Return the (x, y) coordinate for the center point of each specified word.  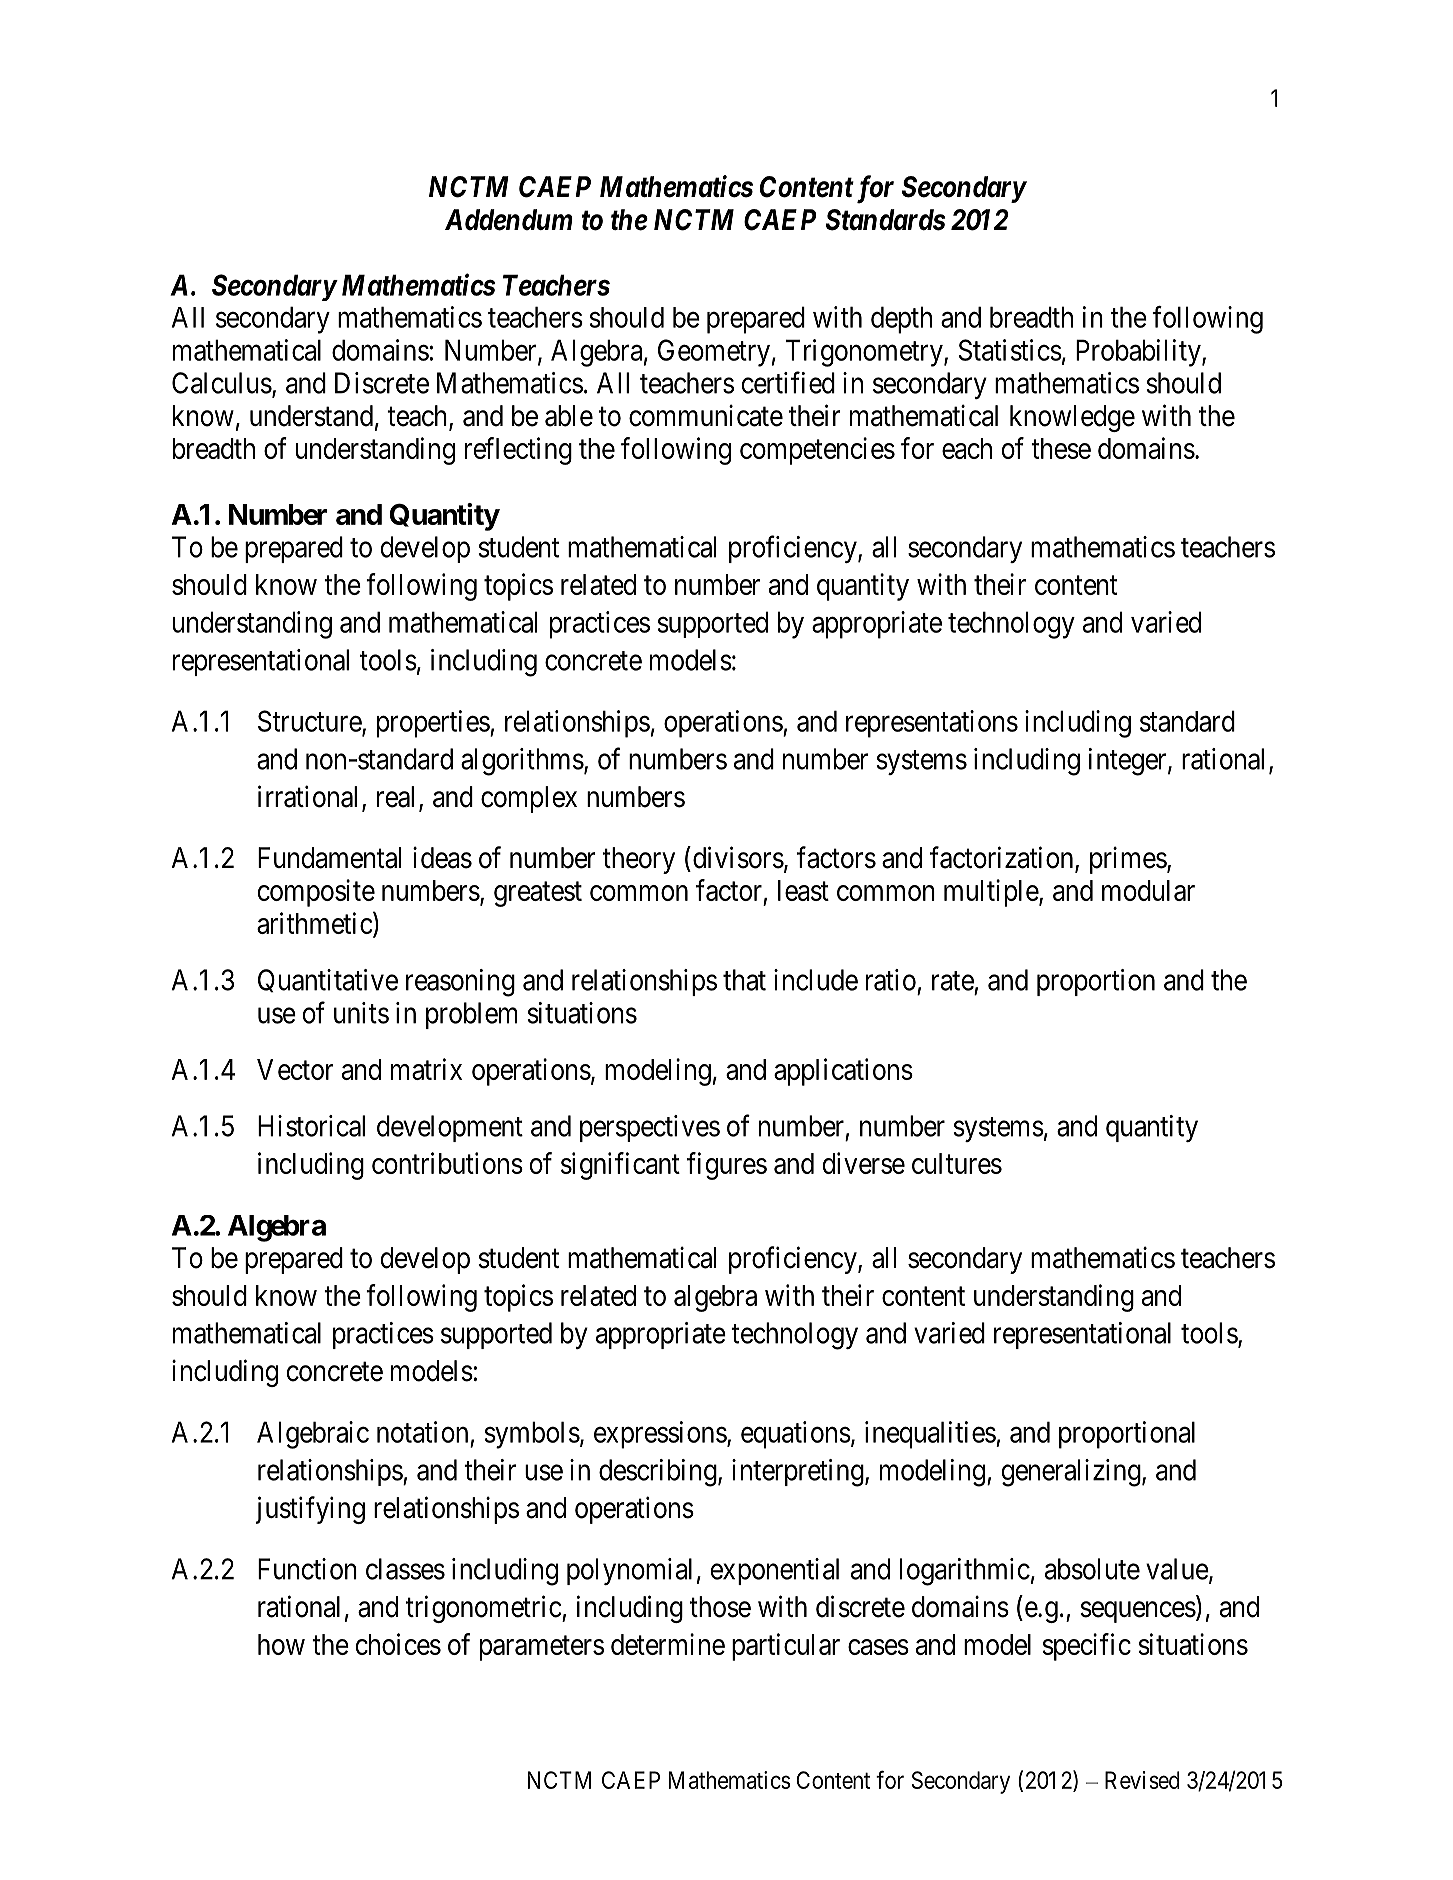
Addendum (509, 220)
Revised (1142, 1780)
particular (786, 1647)
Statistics (1010, 350)
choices (398, 1644)
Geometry (714, 353)
